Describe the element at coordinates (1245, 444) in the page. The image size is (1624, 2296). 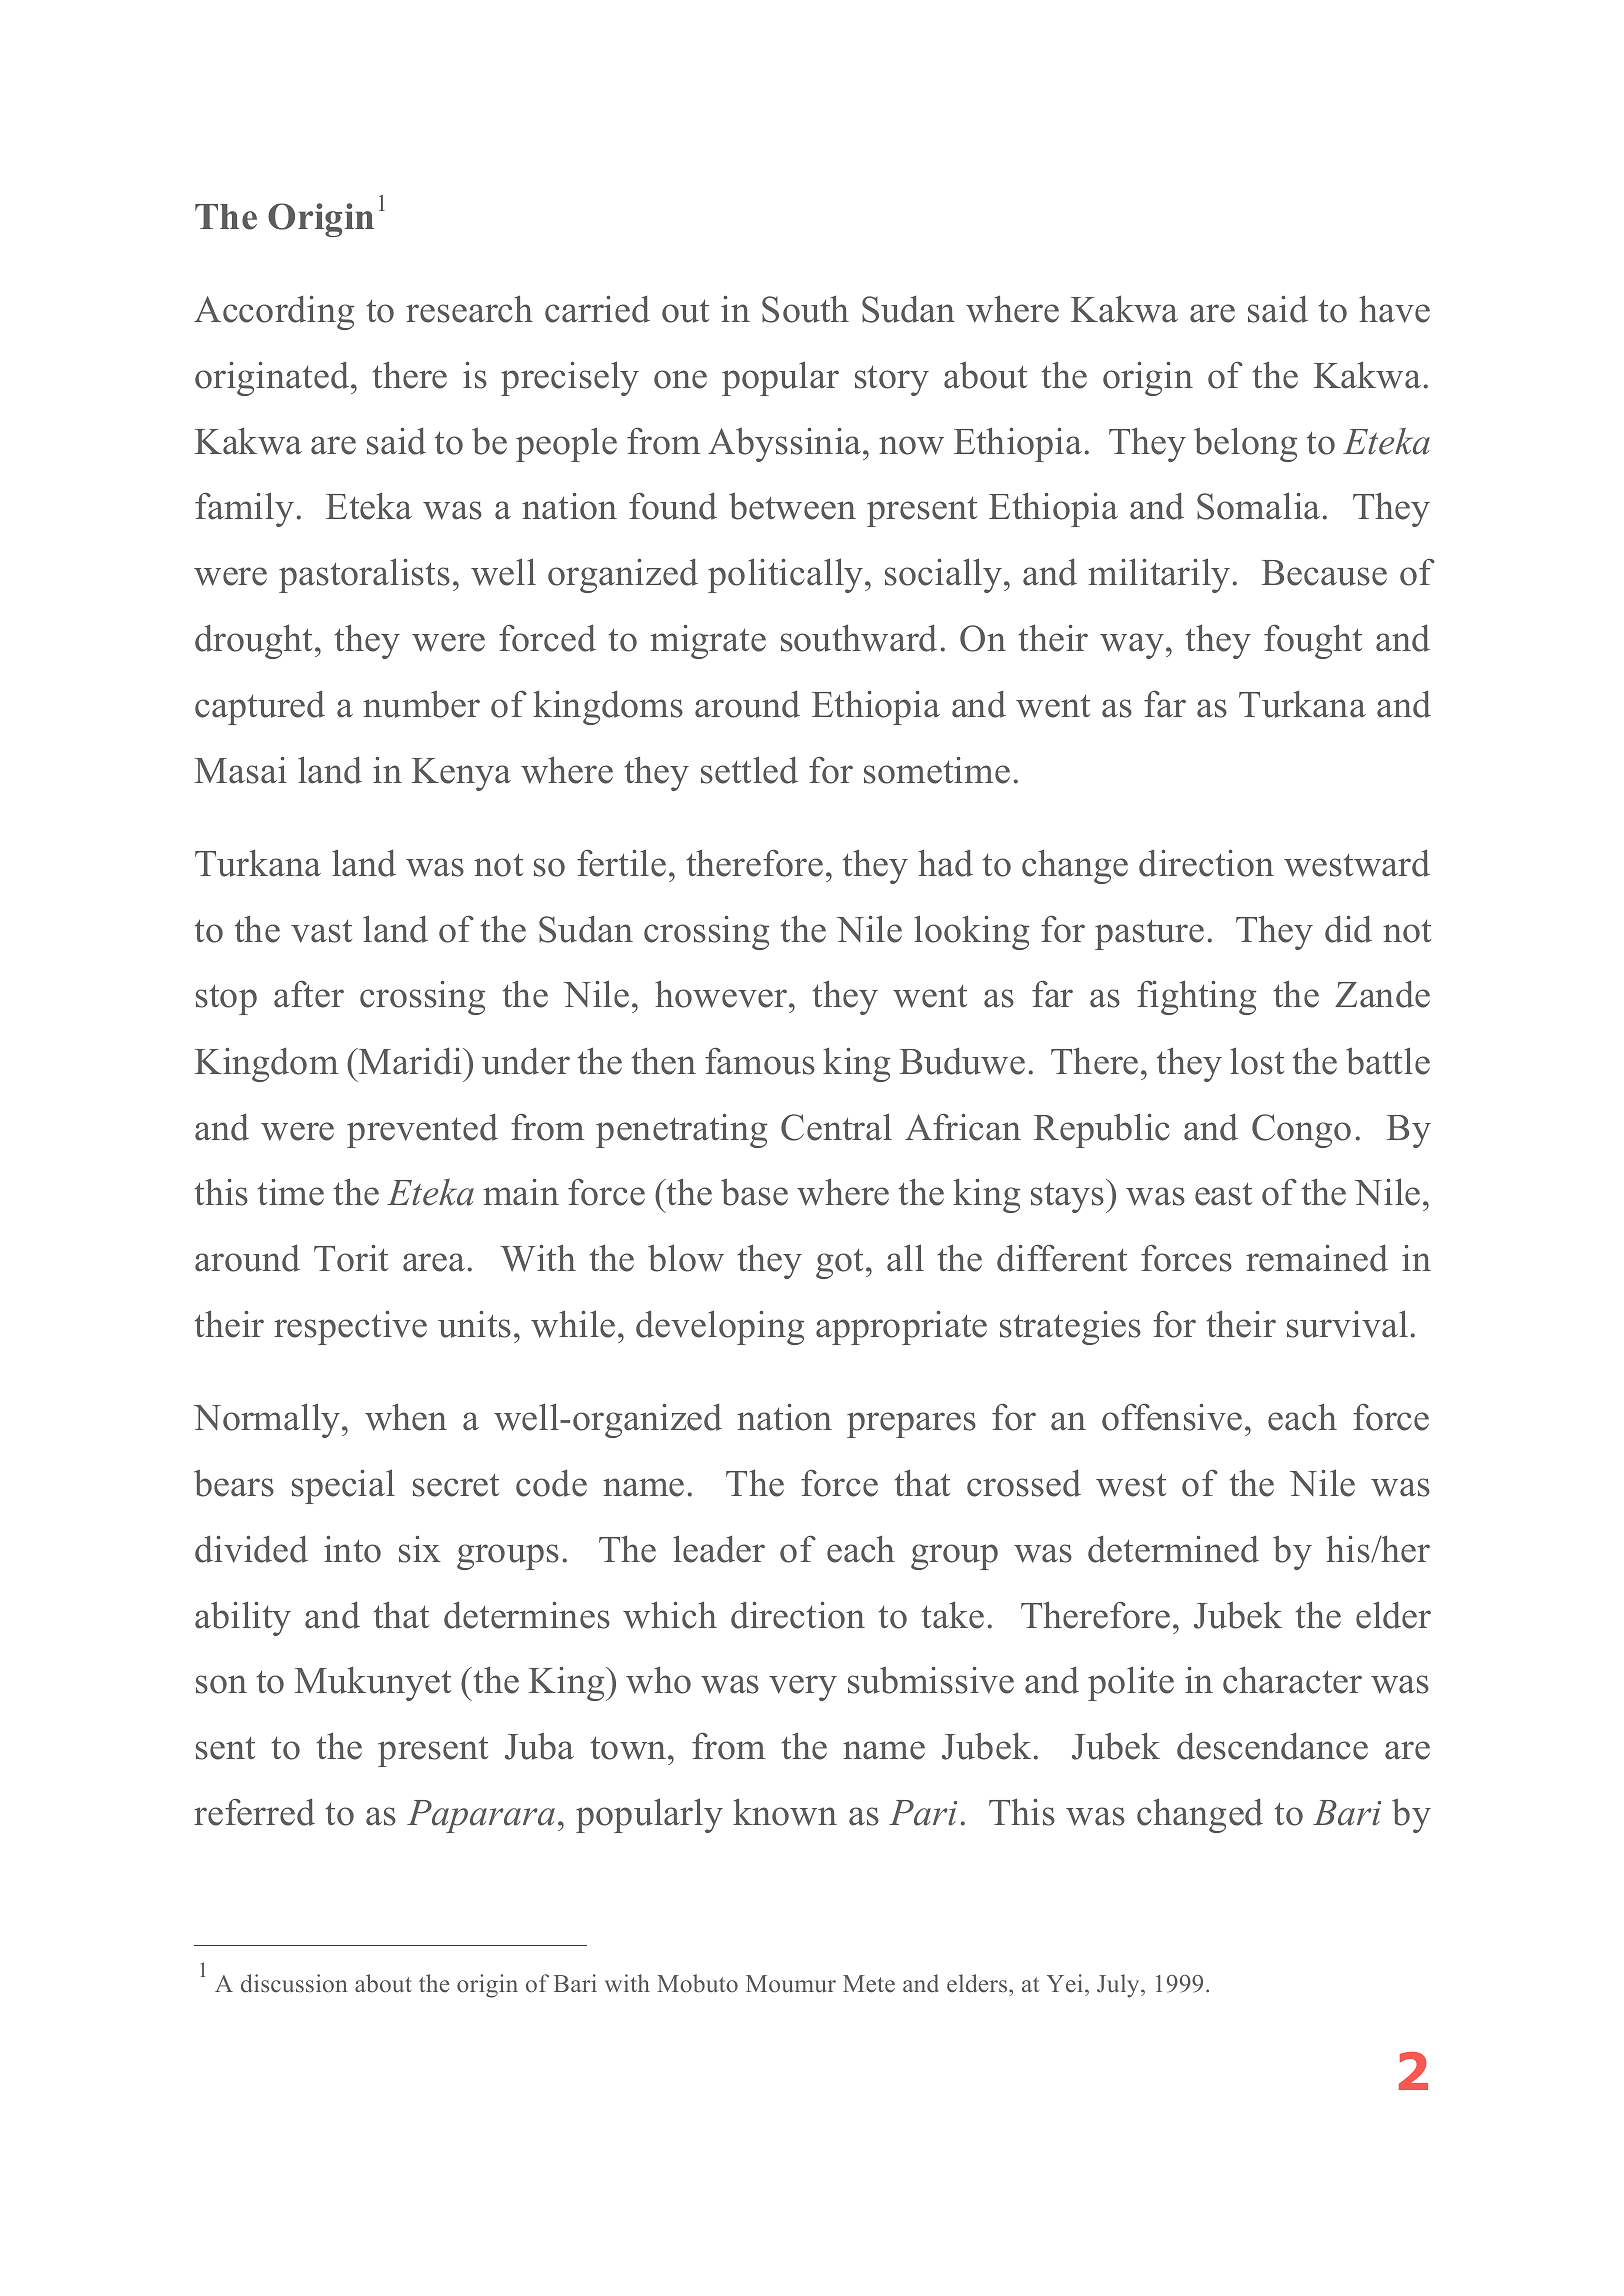
I see `belong` at that location.
